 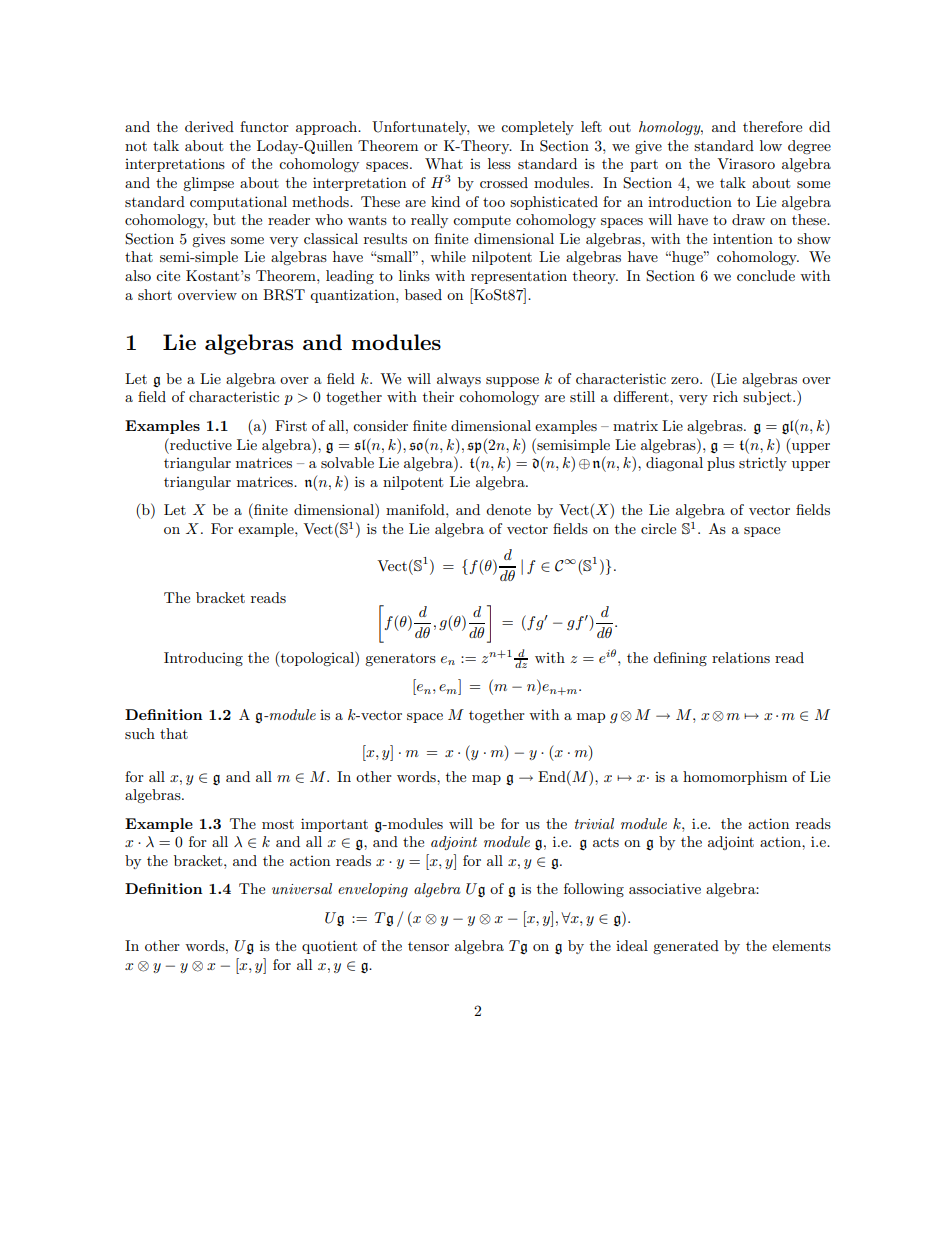 What do you see at coordinates (772, 126) in the document?
I see `therefore` at bounding box center [772, 126].
